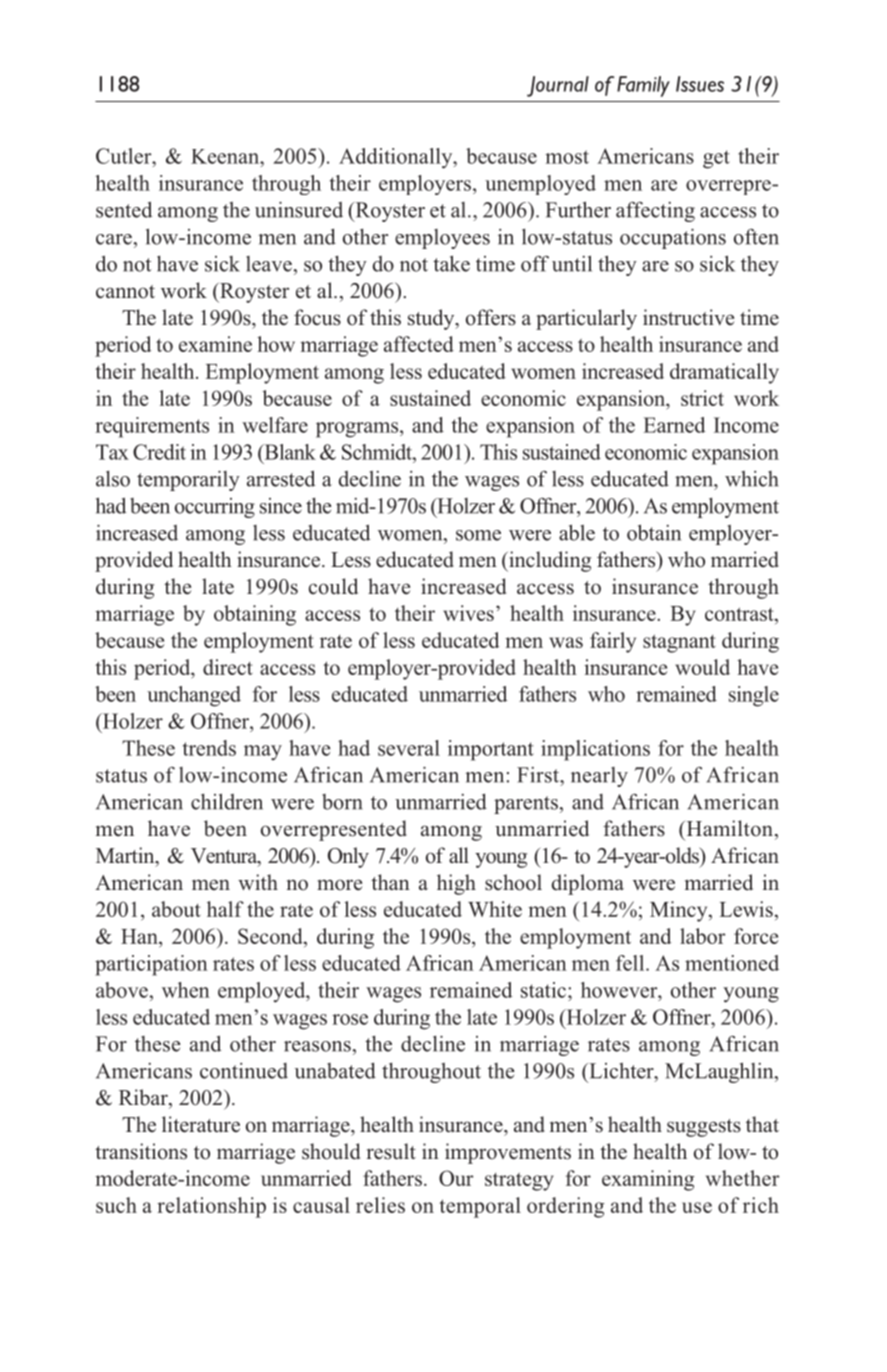  I want to click on direct, so click(228, 667).
